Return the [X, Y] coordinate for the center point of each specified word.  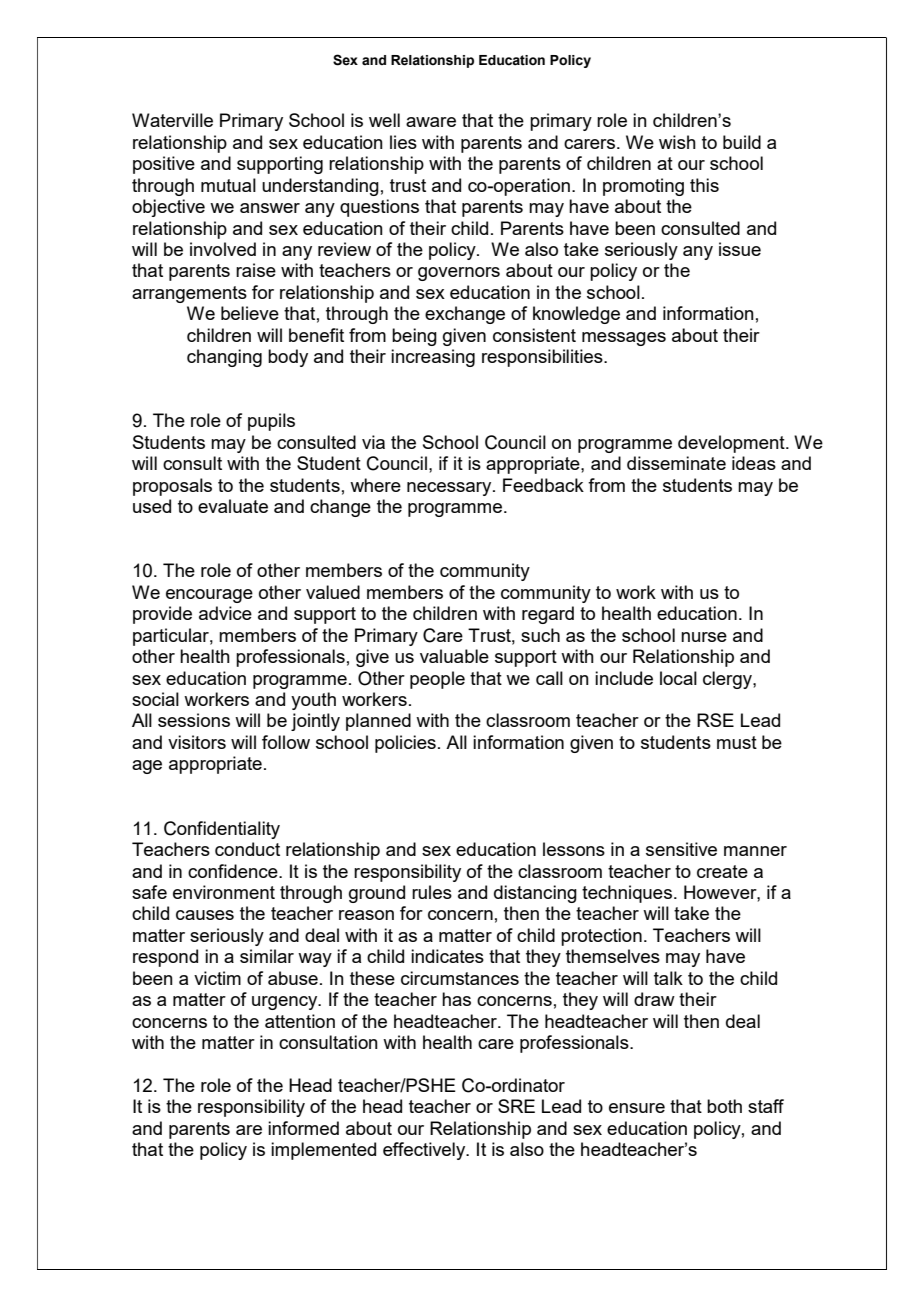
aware [431, 122]
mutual [228, 185]
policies [405, 744]
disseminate [676, 463]
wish [677, 142]
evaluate [233, 506]
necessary [450, 489]
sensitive [681, 849]
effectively [425, 1151]
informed [303, 1128]
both [724, 1106]
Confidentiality [222, 830]
